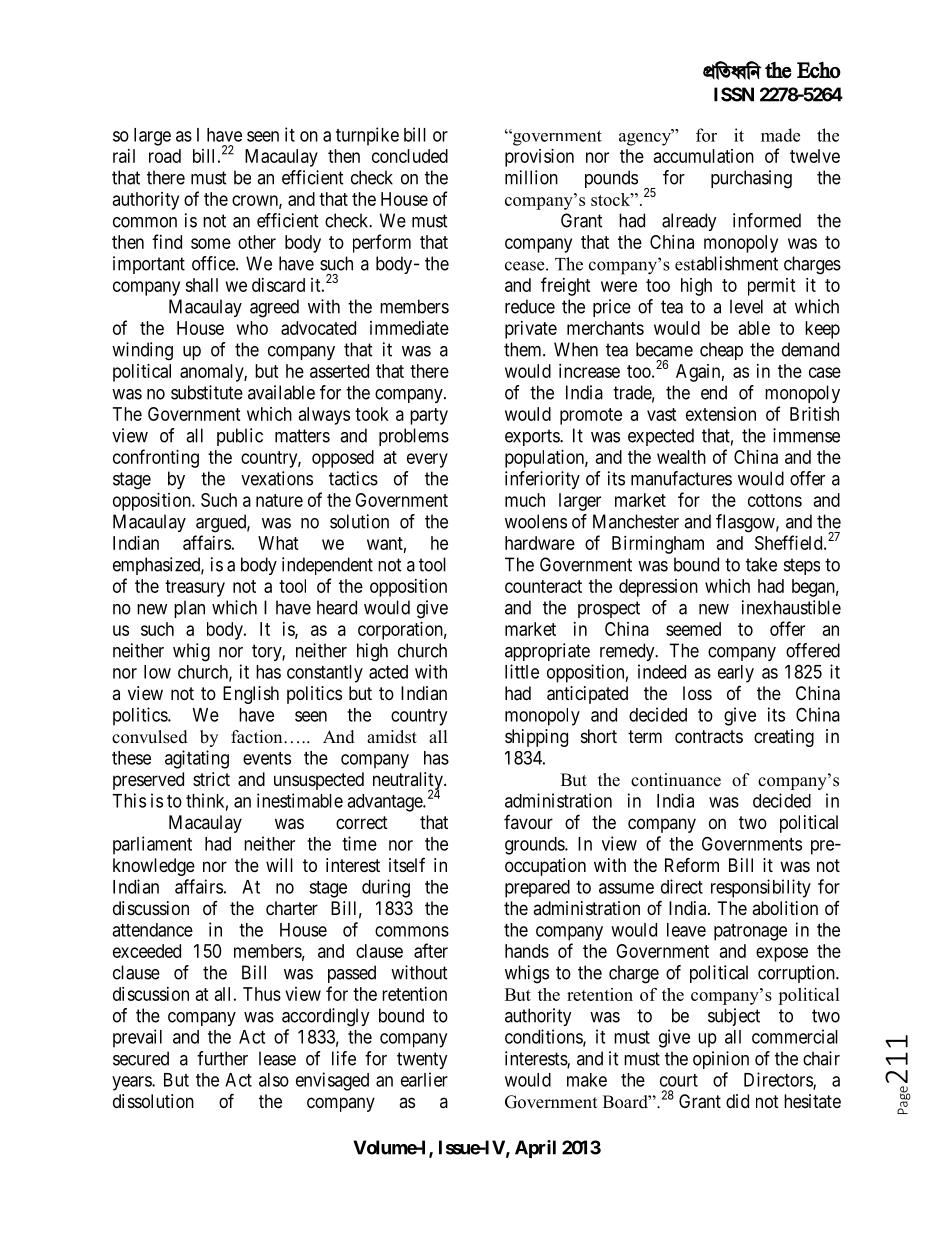 The width and height of the document is (952, 1233). I want to click on counteract, so click(543, 586).
